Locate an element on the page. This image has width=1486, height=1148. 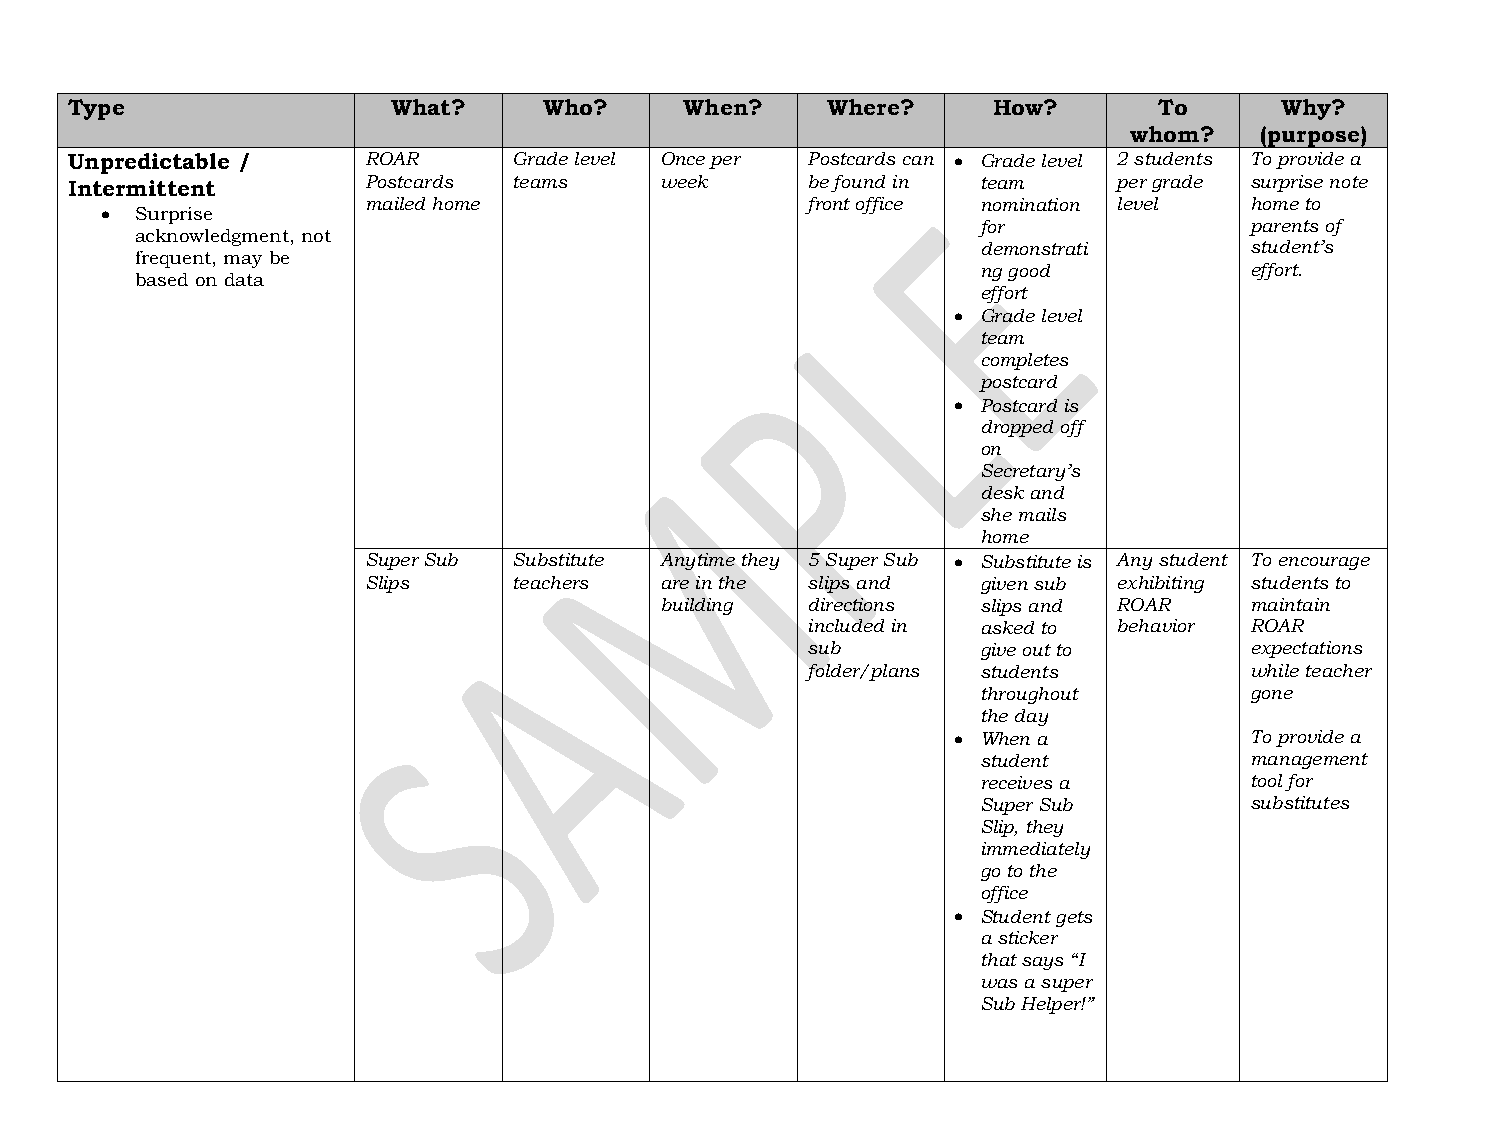
that is located at coordinates (999, 959).
